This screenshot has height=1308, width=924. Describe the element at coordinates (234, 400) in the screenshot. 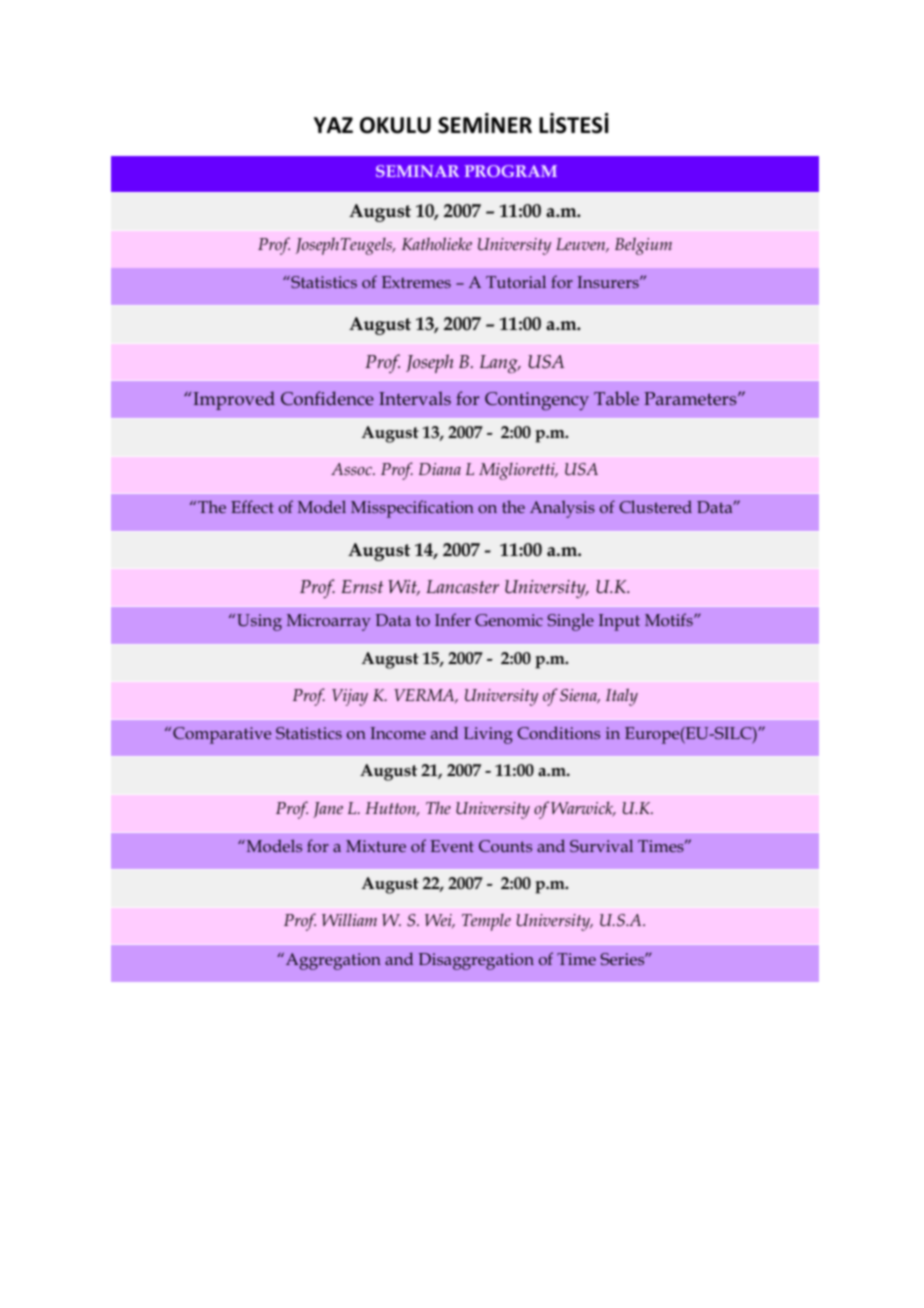

I see `Improved` at that location.
